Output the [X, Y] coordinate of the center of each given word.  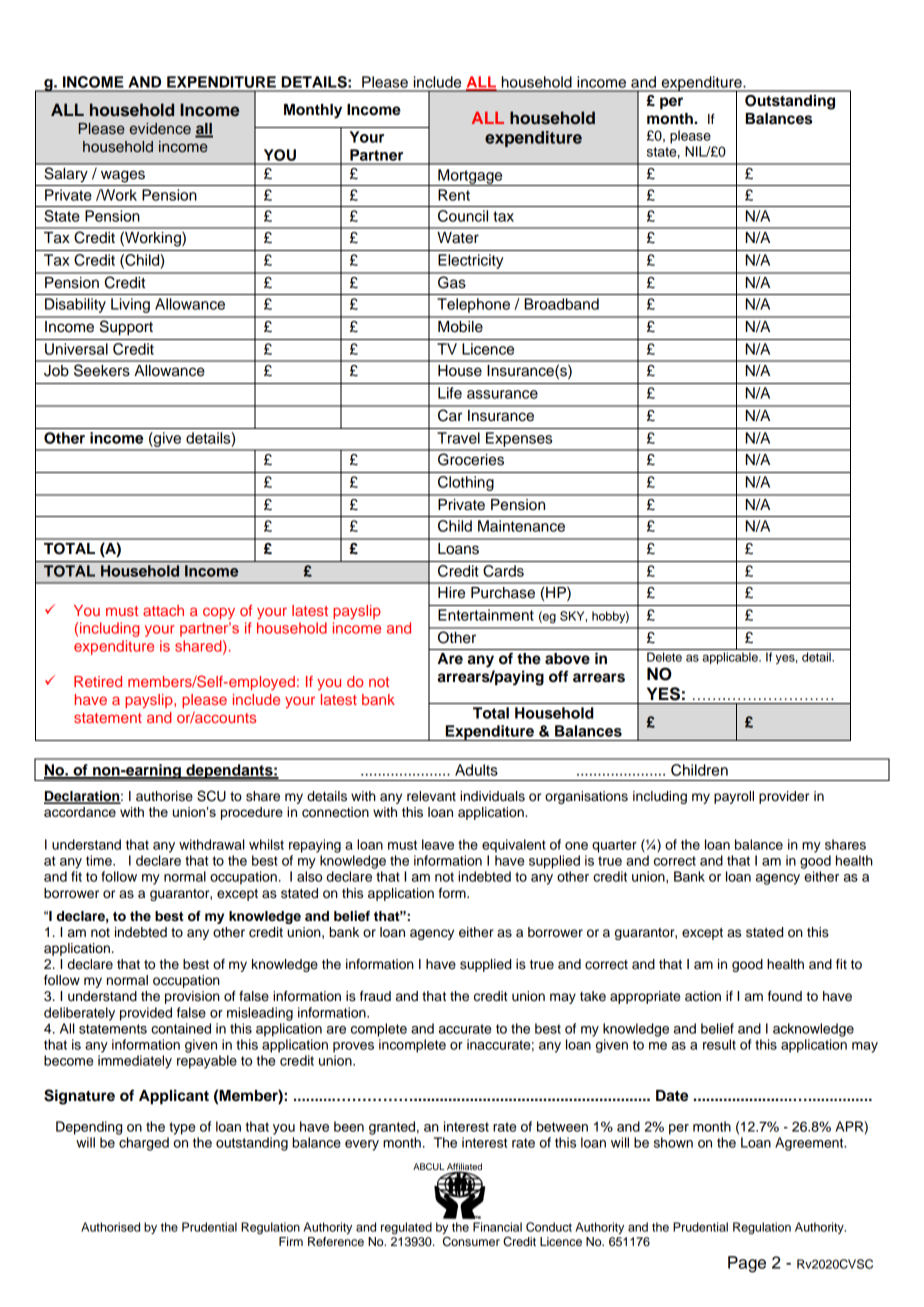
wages [123, 176]
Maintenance [521, 526]
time [100, 860]
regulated [406, 1228]
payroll [734, 797]
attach [163, 610]
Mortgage [470, 177]
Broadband [561, 304]
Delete [664, 657]
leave [438, 844]
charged [144, 1144]
